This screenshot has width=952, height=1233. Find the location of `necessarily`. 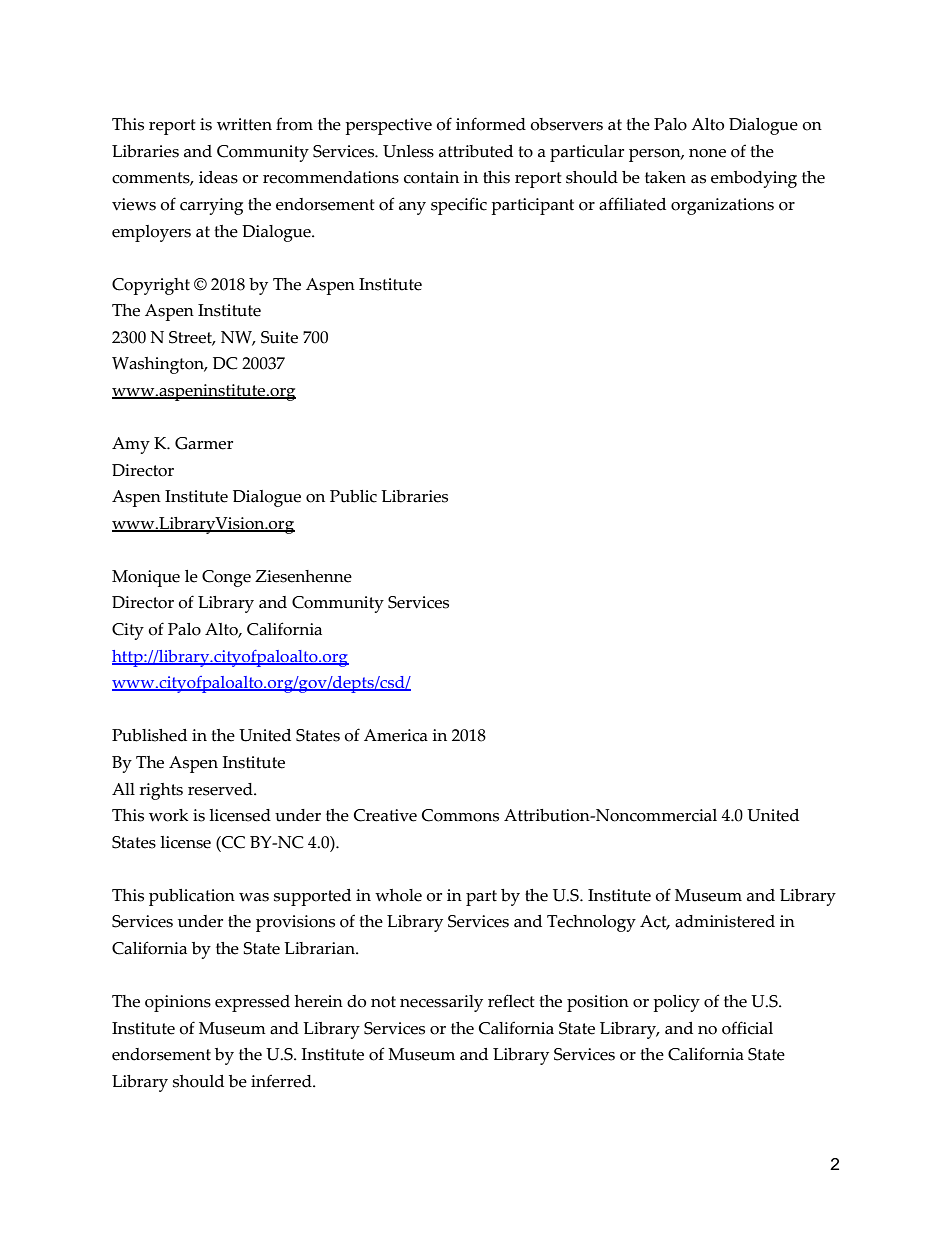

necessarily is located at coordinates (441, 1003).
